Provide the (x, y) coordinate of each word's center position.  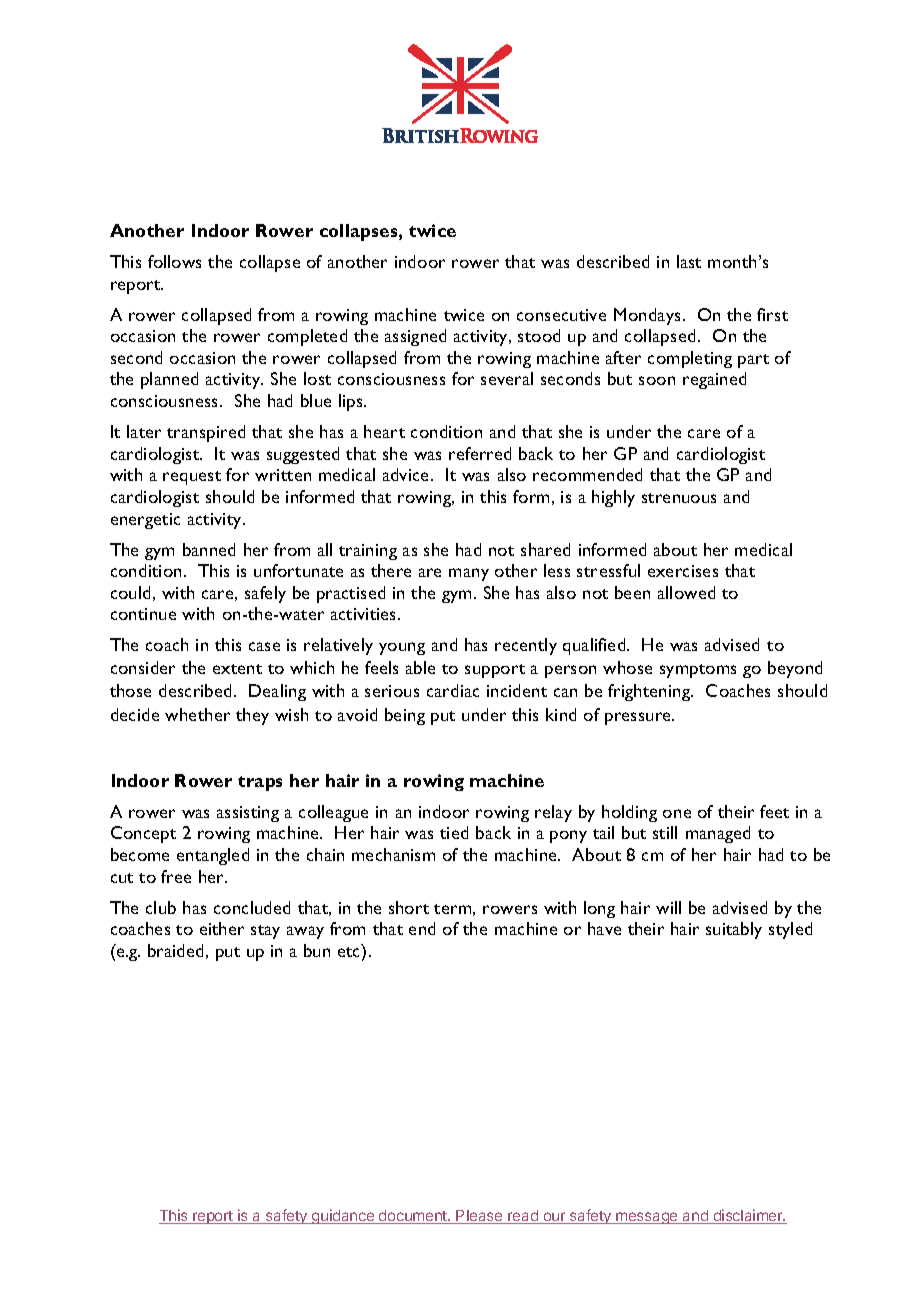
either (222, 928)
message (647, 1218)
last (689, 261)
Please (480, 1217)
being (405, 716)
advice (407, 474)
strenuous (679, 498)
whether (197, 714)
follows (174, 261)
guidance (343, 1216)
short (409, 907)
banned (209, 549)
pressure (639, 718)
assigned (415, 337)
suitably (734, 930)
